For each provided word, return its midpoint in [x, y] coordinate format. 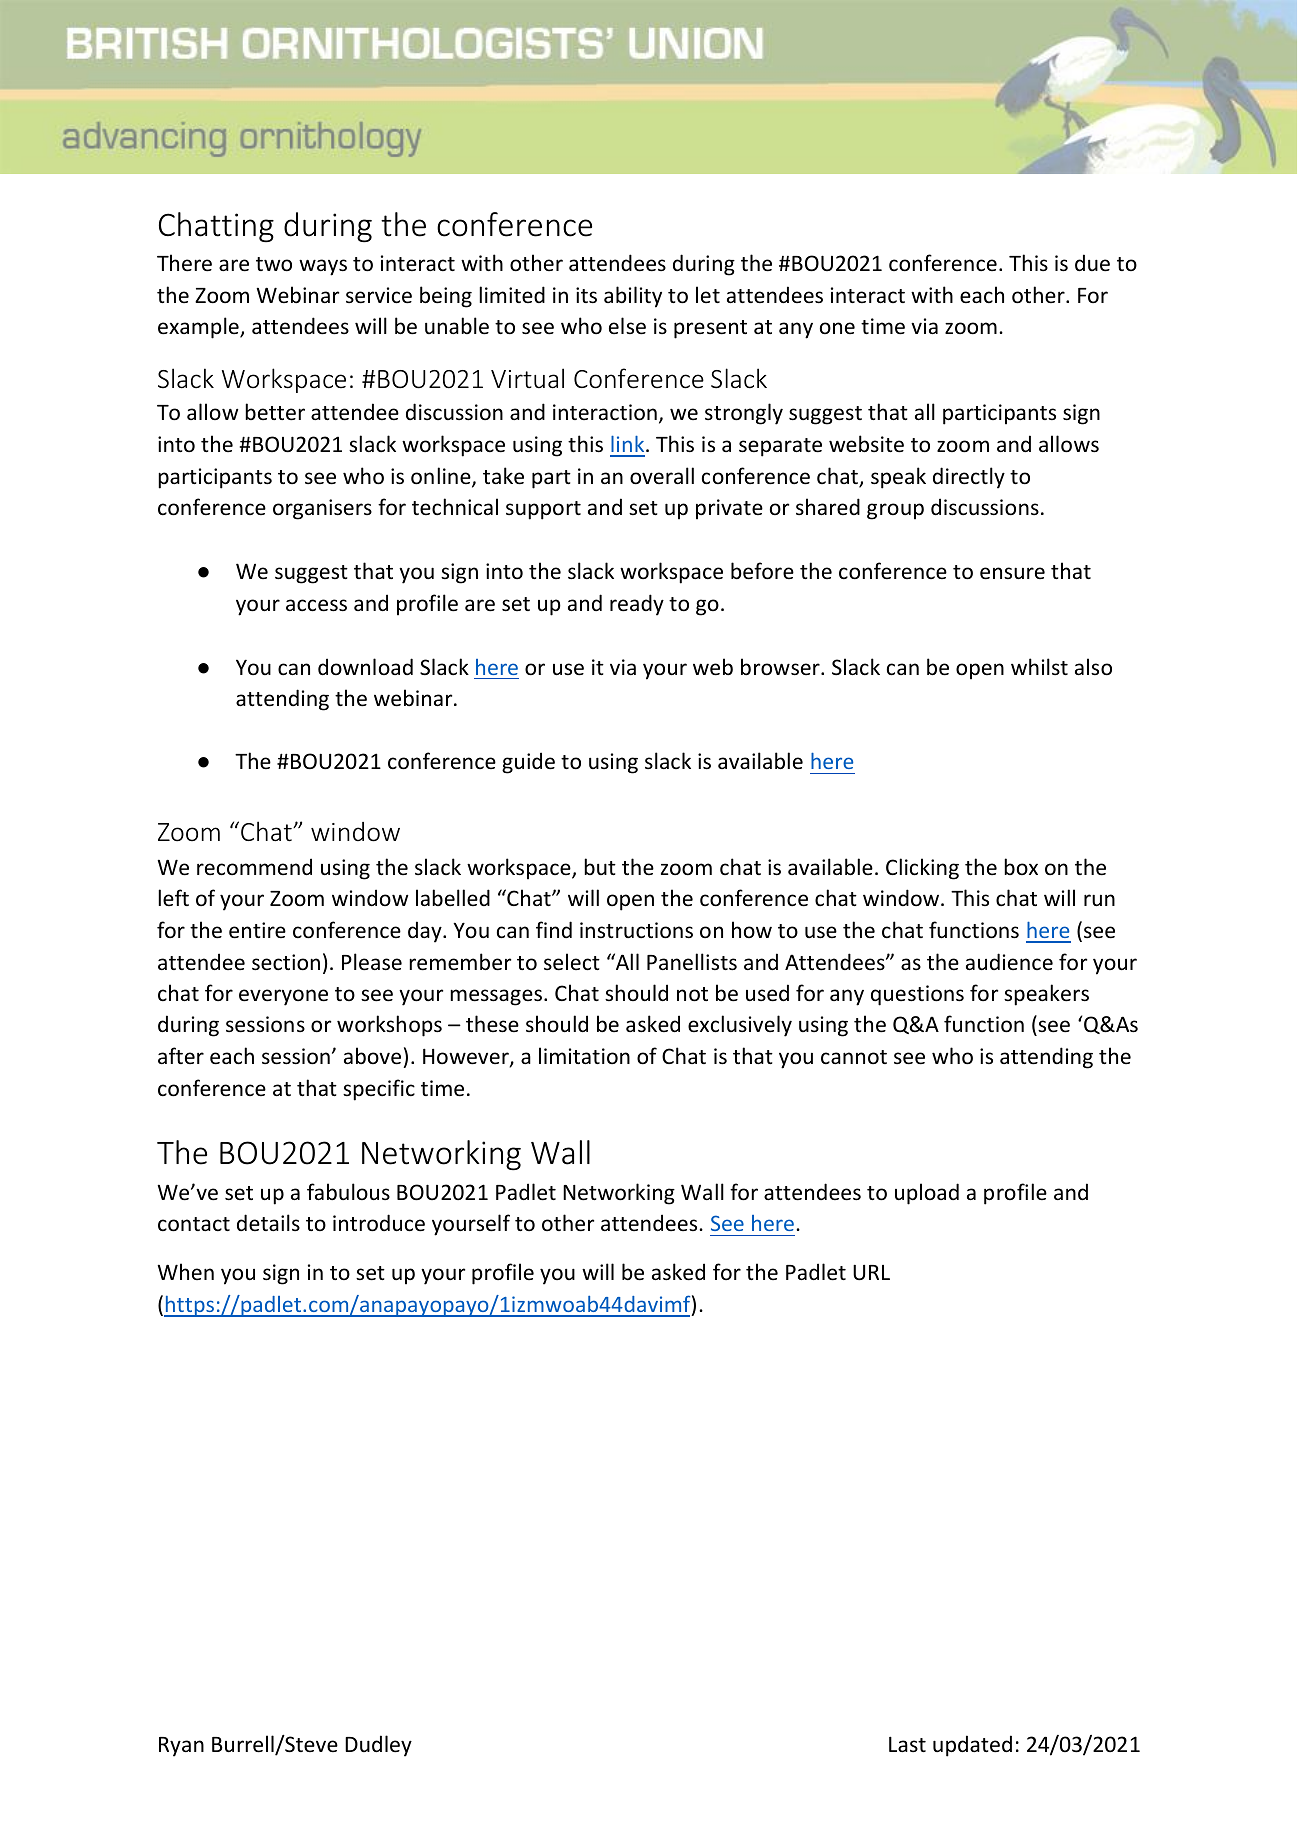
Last [907, 1744]
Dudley [378, 1746]
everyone [283, 997]
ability [633, 297]
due [1092, 263]
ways [323, 267]
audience [1009, 961]
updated [972, 1746]
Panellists [692, 962]
